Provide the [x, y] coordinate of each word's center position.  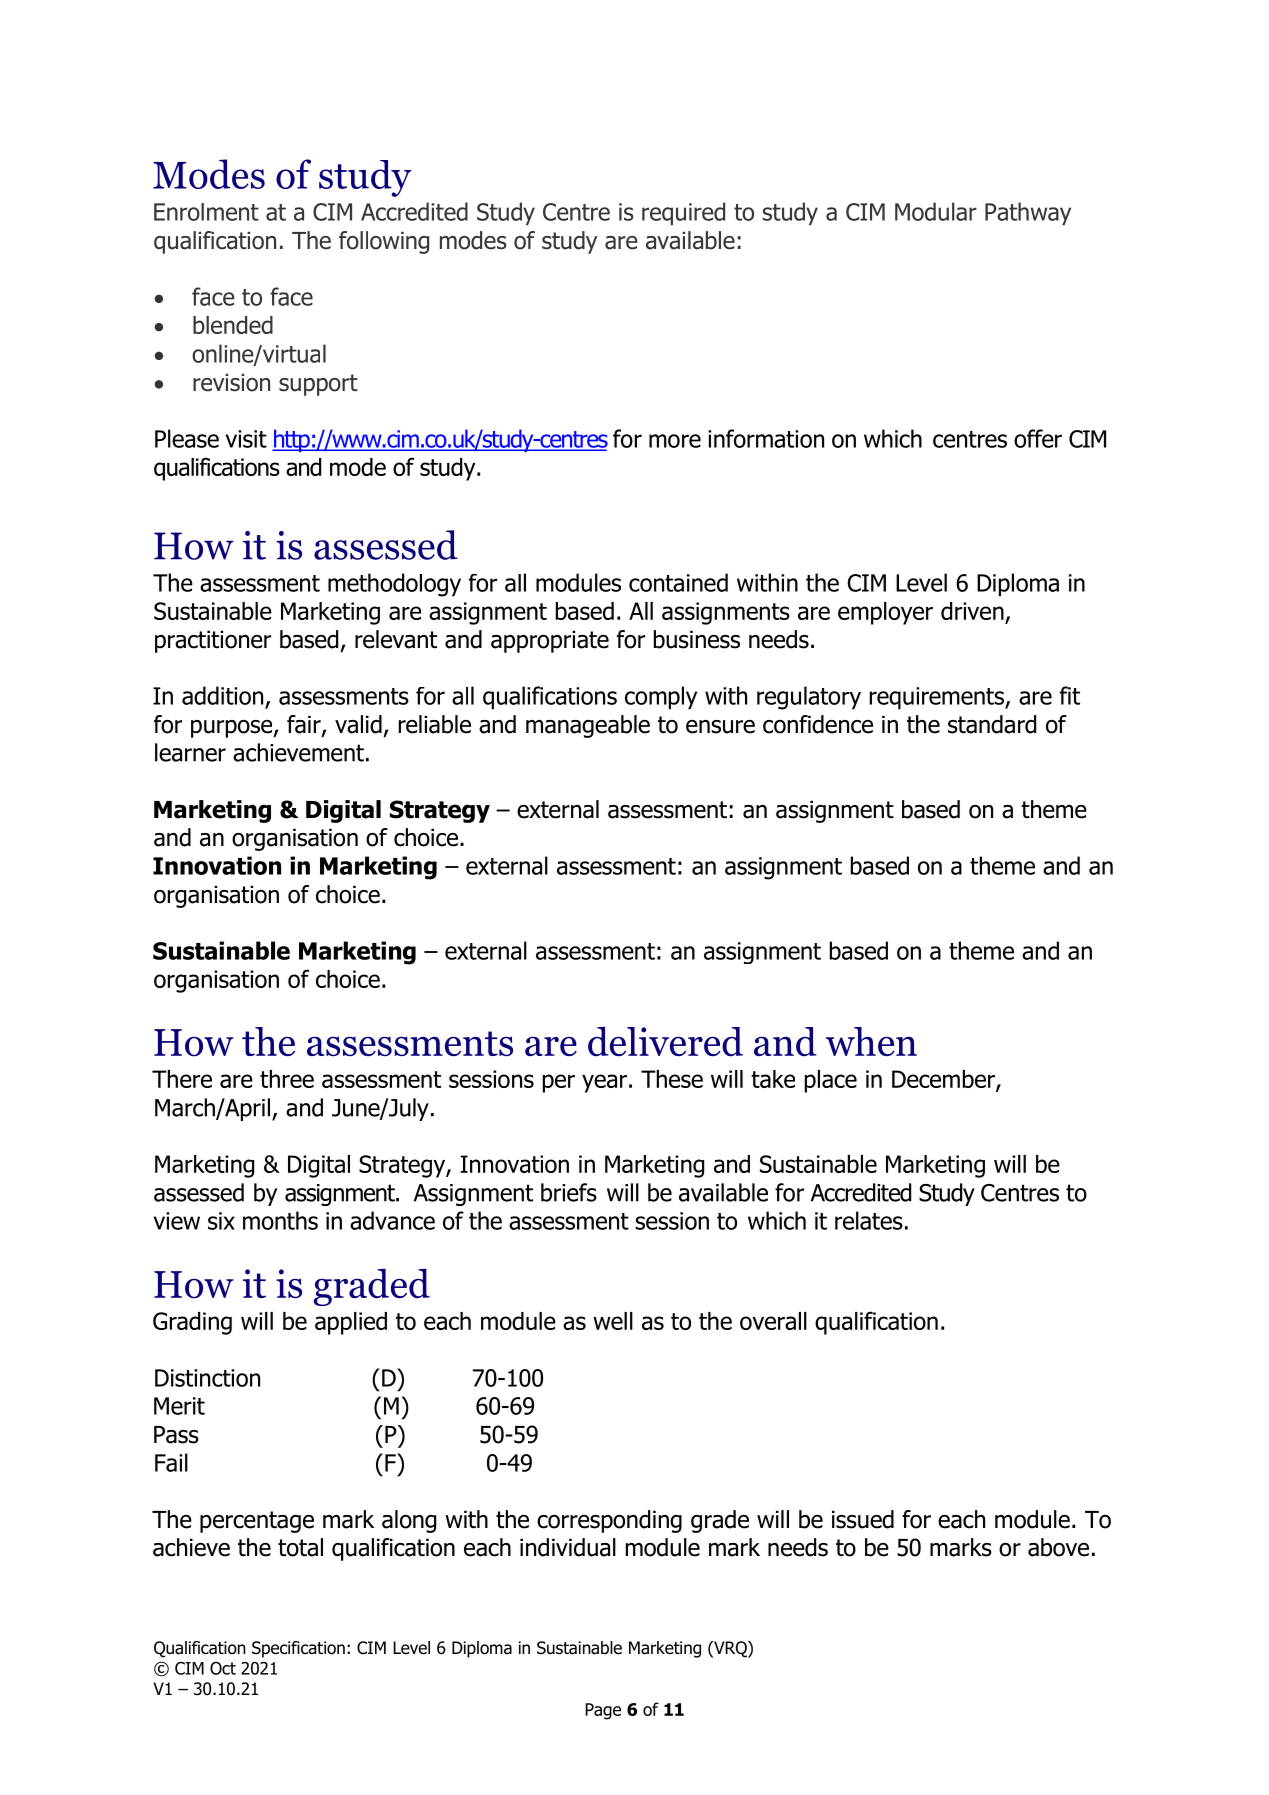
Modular [936, 211]
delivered [665, 1042]
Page [603, 1711]
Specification [298, 1649]
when [871, 1041]
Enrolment [206, 212]
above [1058, 1547]
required [683, 213]
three [287, 1079]
